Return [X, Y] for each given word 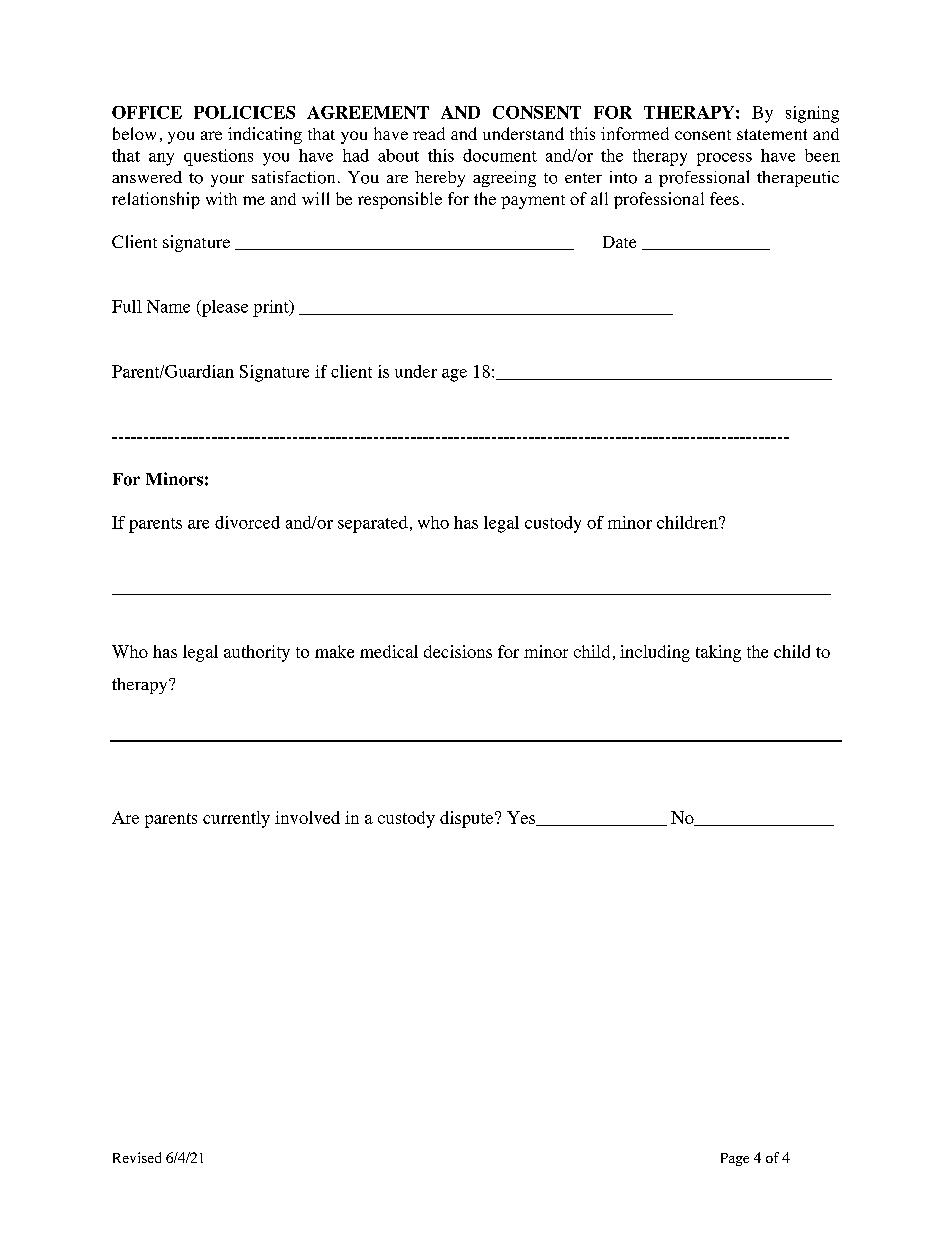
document [500, 155]
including [655, 653]
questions [218, 157]
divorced [247, 522]
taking [718, 653]
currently [236, 819]
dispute [468, 819]
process [724, 159]
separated [373, 524]
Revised [137, 1157]
